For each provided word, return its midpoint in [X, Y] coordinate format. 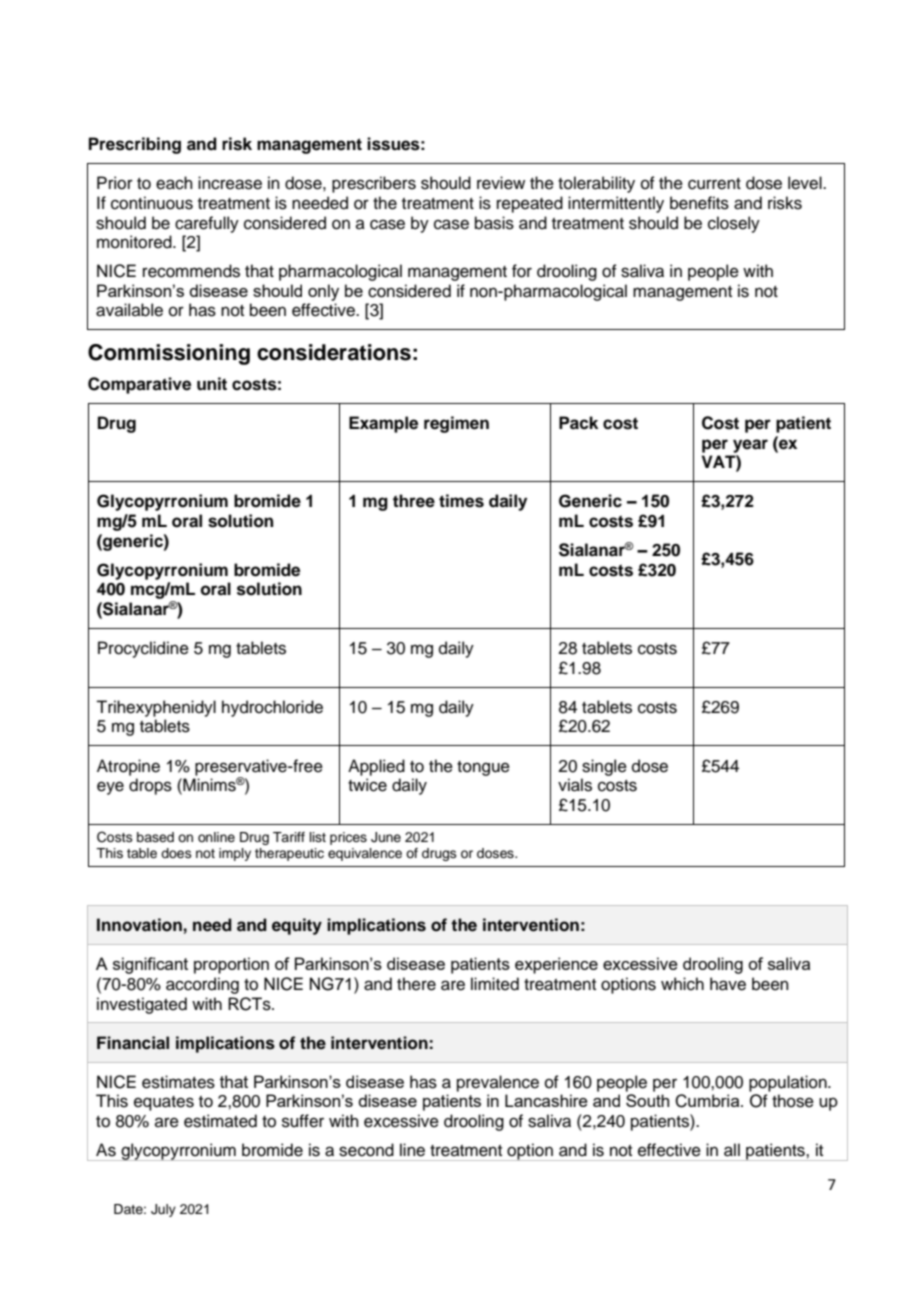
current [714, 184]
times [461, 501]
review [501, 183]
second [366, 1150]
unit [212, 384]
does [176, 853]
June [386, 837]
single [604, 767]
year [750, 446]
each [174, 183]
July [163, 1210]
